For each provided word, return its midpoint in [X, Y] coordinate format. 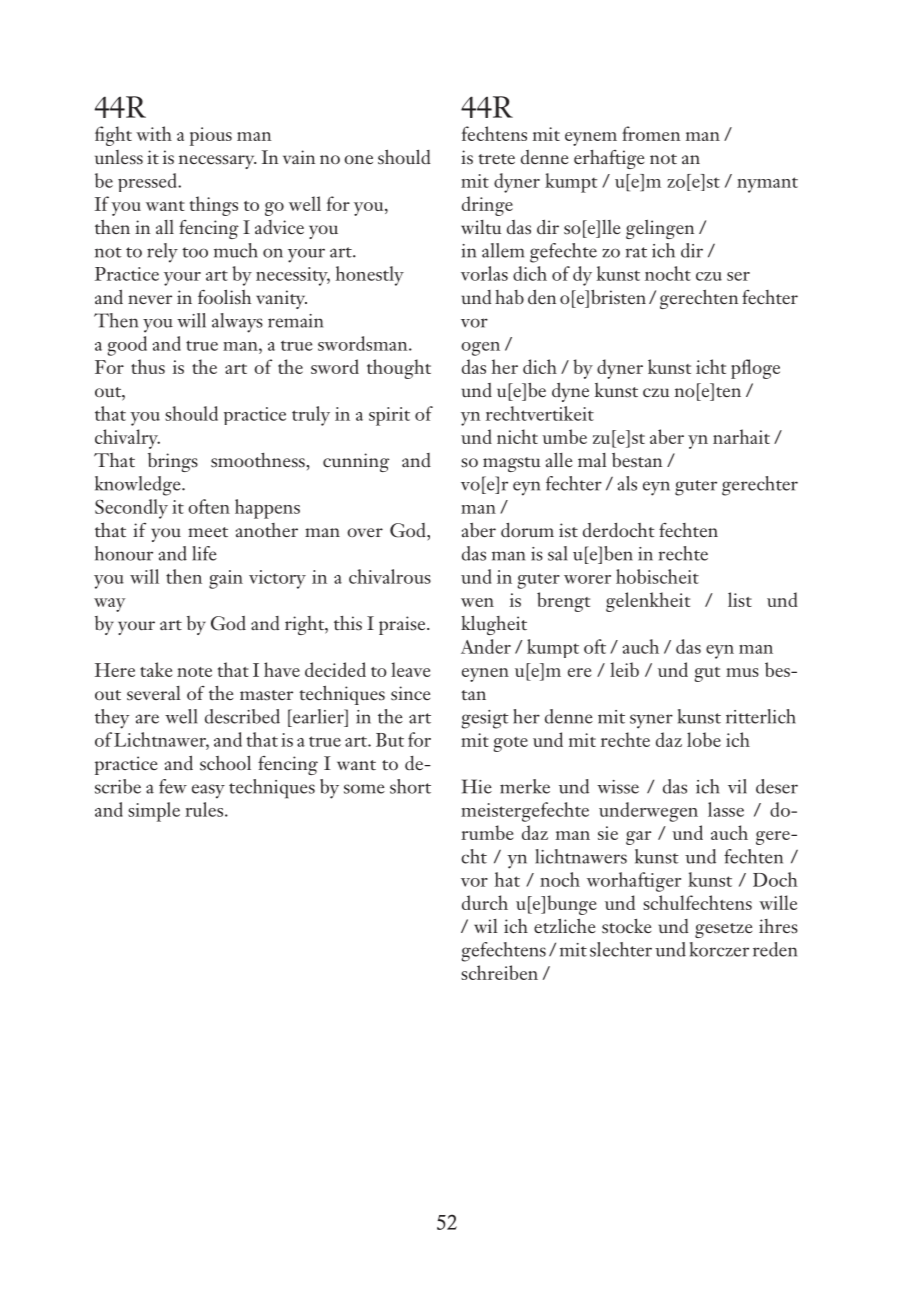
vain [299, 157]
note [194, 672]
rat [636, 252]
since [410, 693]
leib [624, 669]
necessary [217, 162]
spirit [389, 416]
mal [592, 460]
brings [173, 462]
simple [154, 812]
